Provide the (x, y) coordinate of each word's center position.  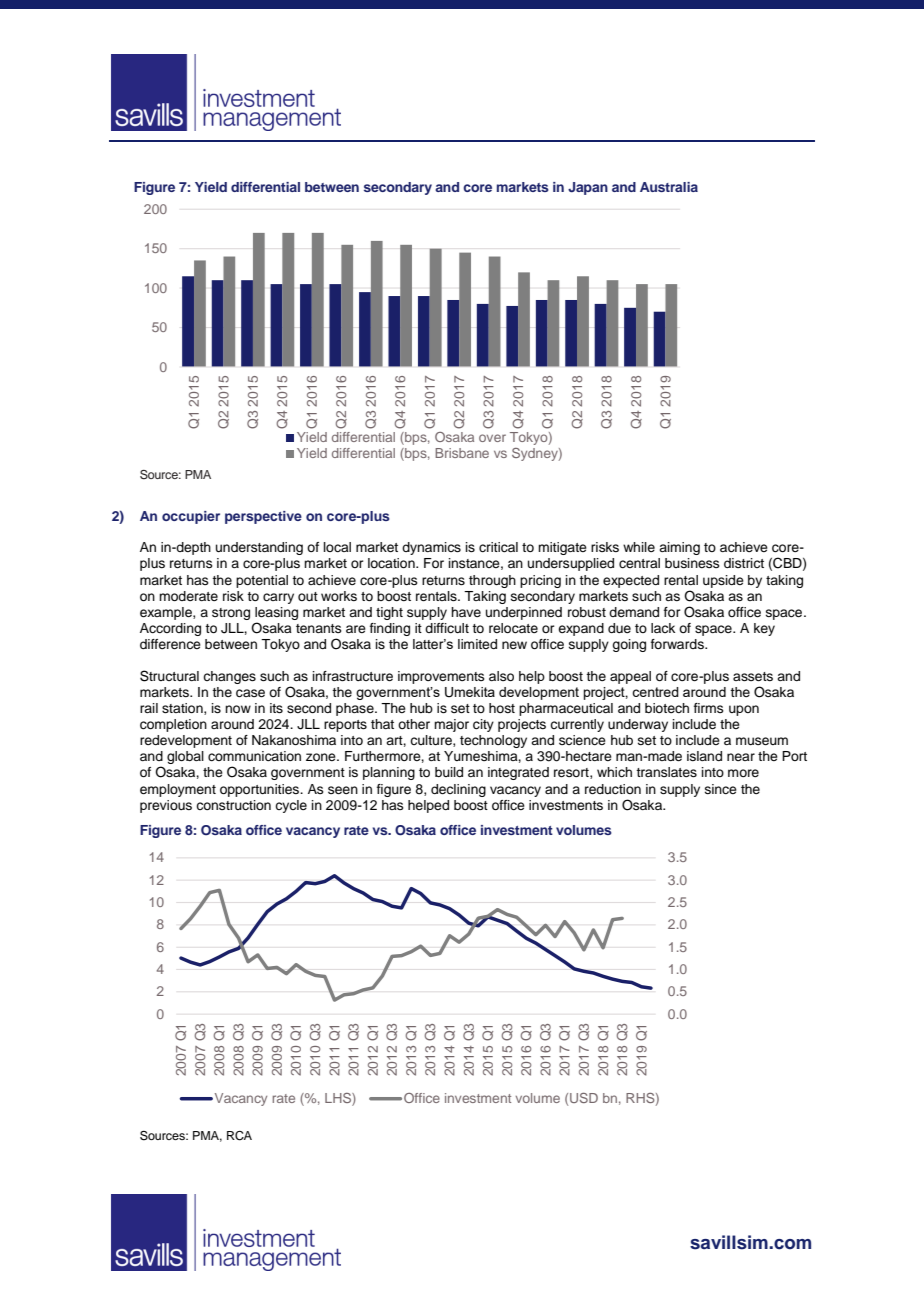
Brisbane (462, 453)
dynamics (431, 548)
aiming (679, 548)
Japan (588, 188)
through (492, 581)
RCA (239, 1136)
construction (233, 805)
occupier (191, 517)
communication (254, 756)
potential (262, 581)
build (449, 772)
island (704, 756)
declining (458, 790)
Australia (669, 187)
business (692, 563)
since (721, 789)
